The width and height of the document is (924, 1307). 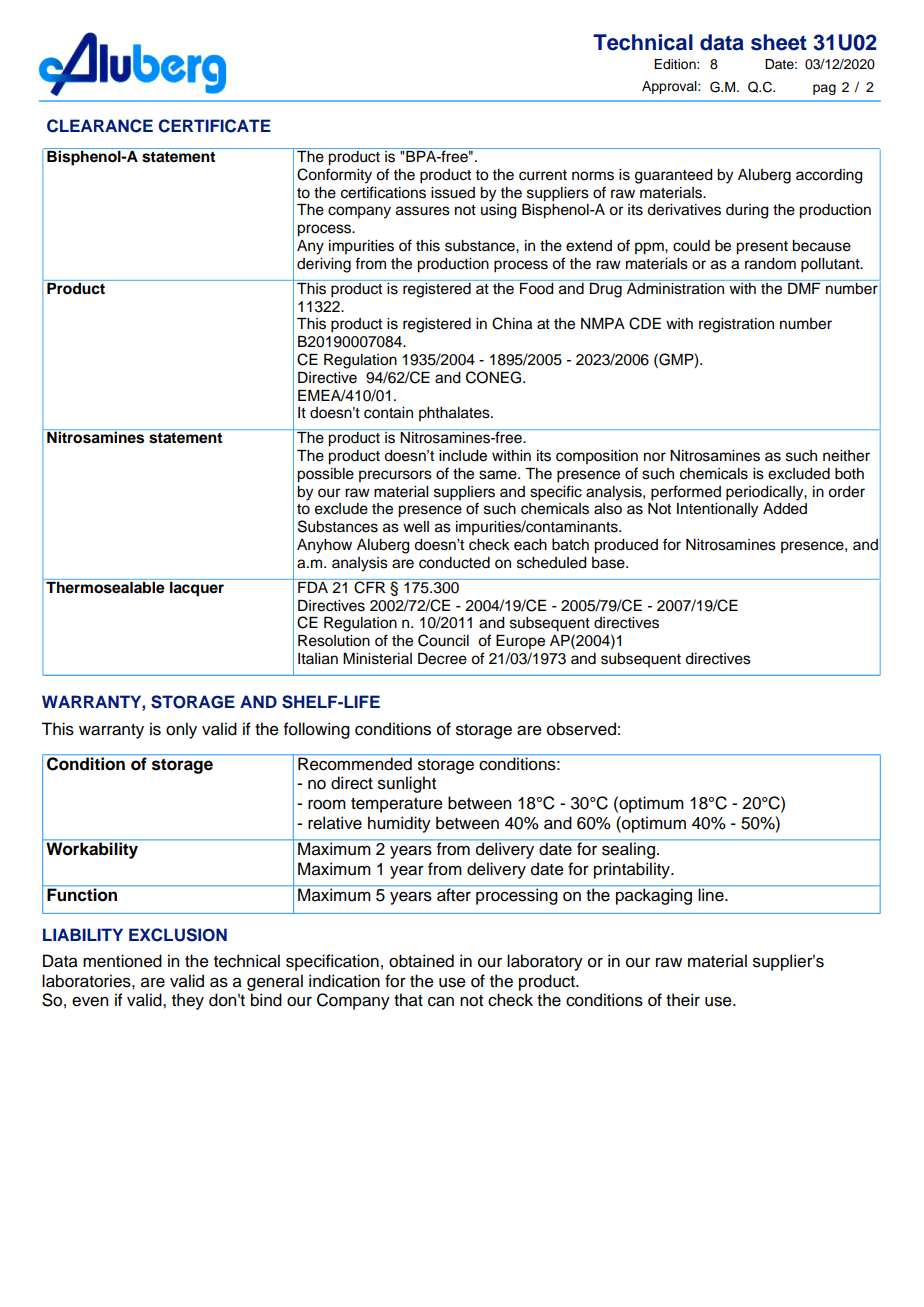 I want to click on CERTIFICATE, so click(x=215, y=126).
